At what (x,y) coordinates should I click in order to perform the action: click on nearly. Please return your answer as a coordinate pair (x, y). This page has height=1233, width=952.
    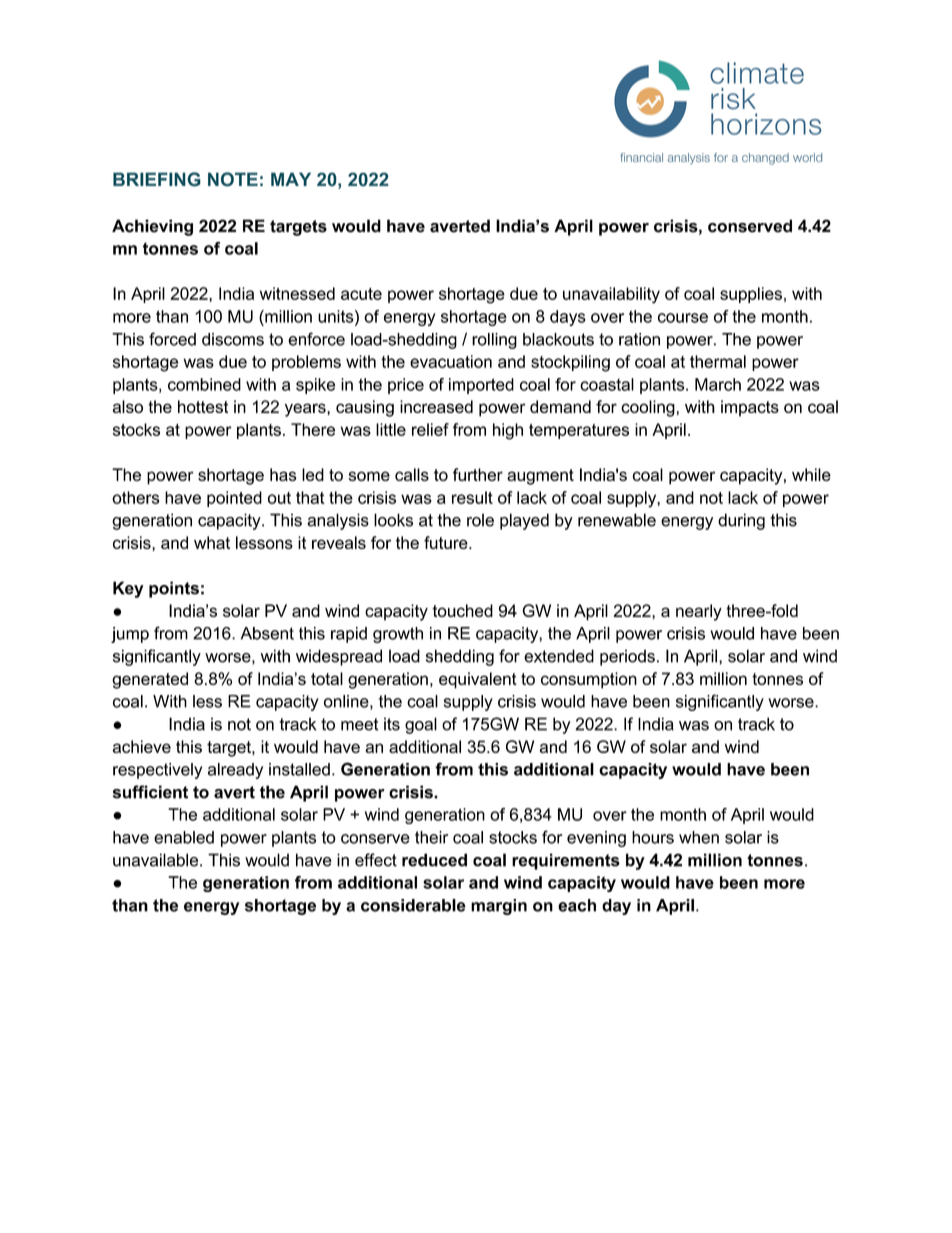
    Looking at the image, I should click on (699, 612).
